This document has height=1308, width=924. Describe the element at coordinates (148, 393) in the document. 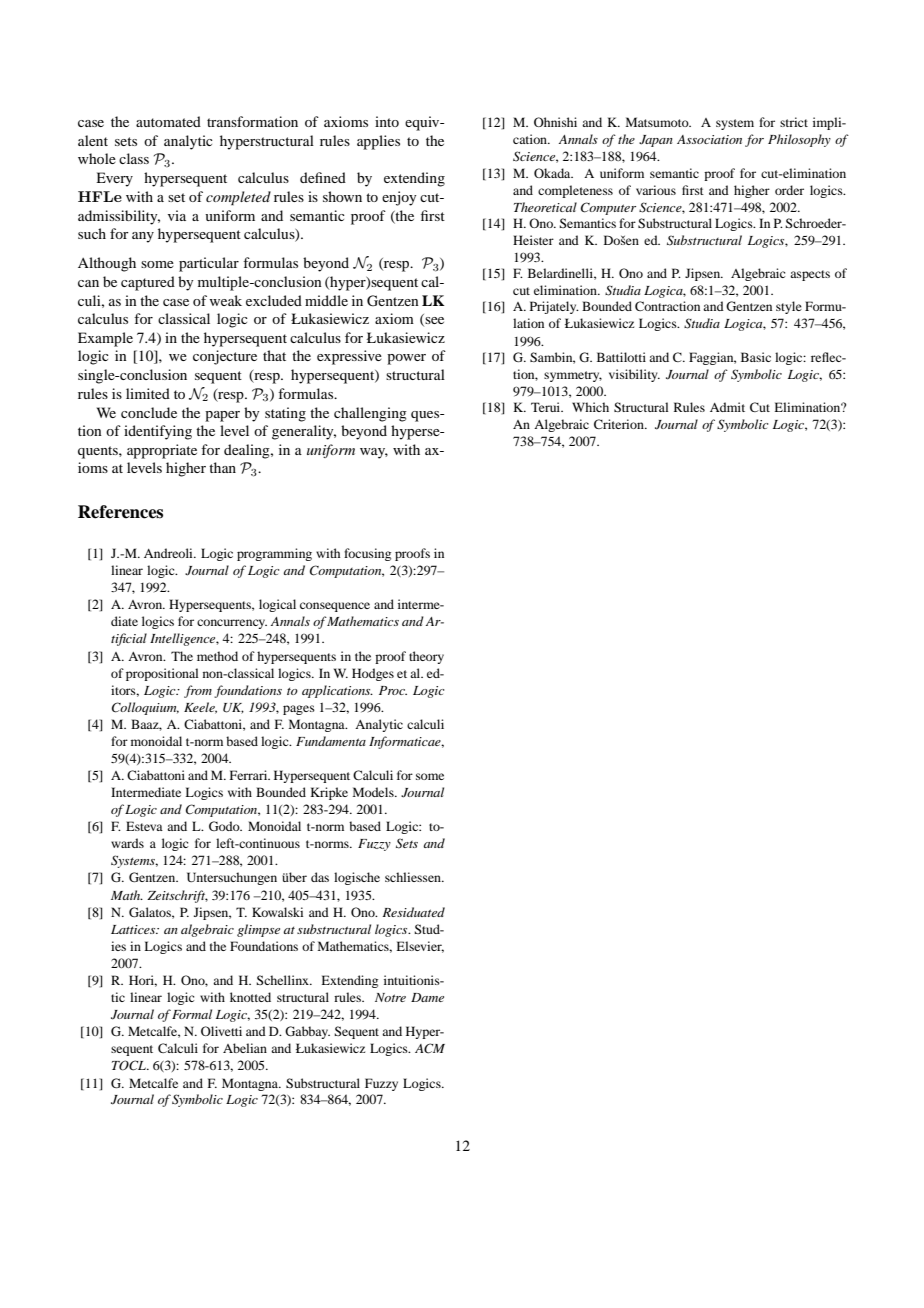

I see `limited` at that location.
